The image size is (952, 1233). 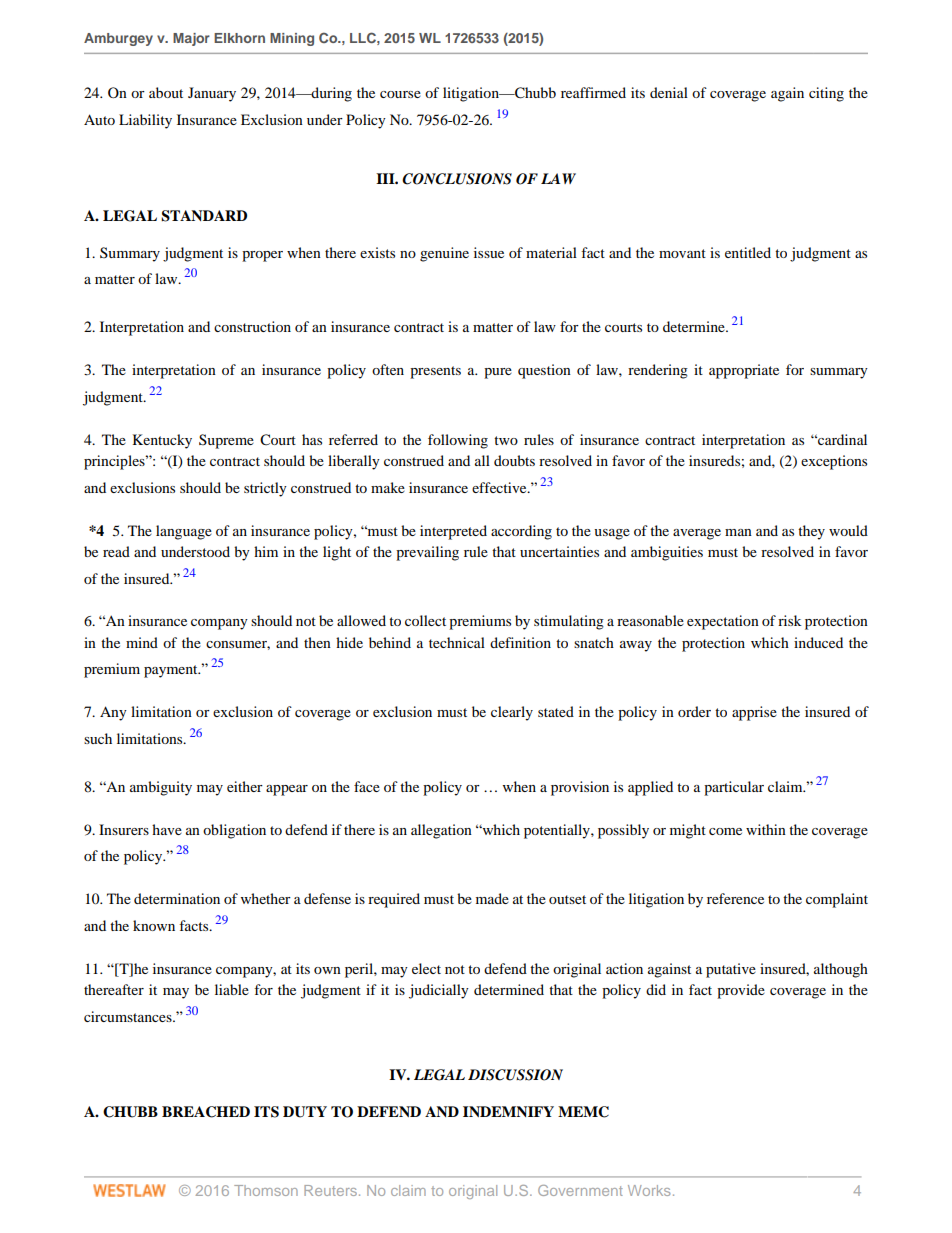 What do you see at coordinates (826, 94) in the document?
I see `citing` at bounding box center [826, 94].
